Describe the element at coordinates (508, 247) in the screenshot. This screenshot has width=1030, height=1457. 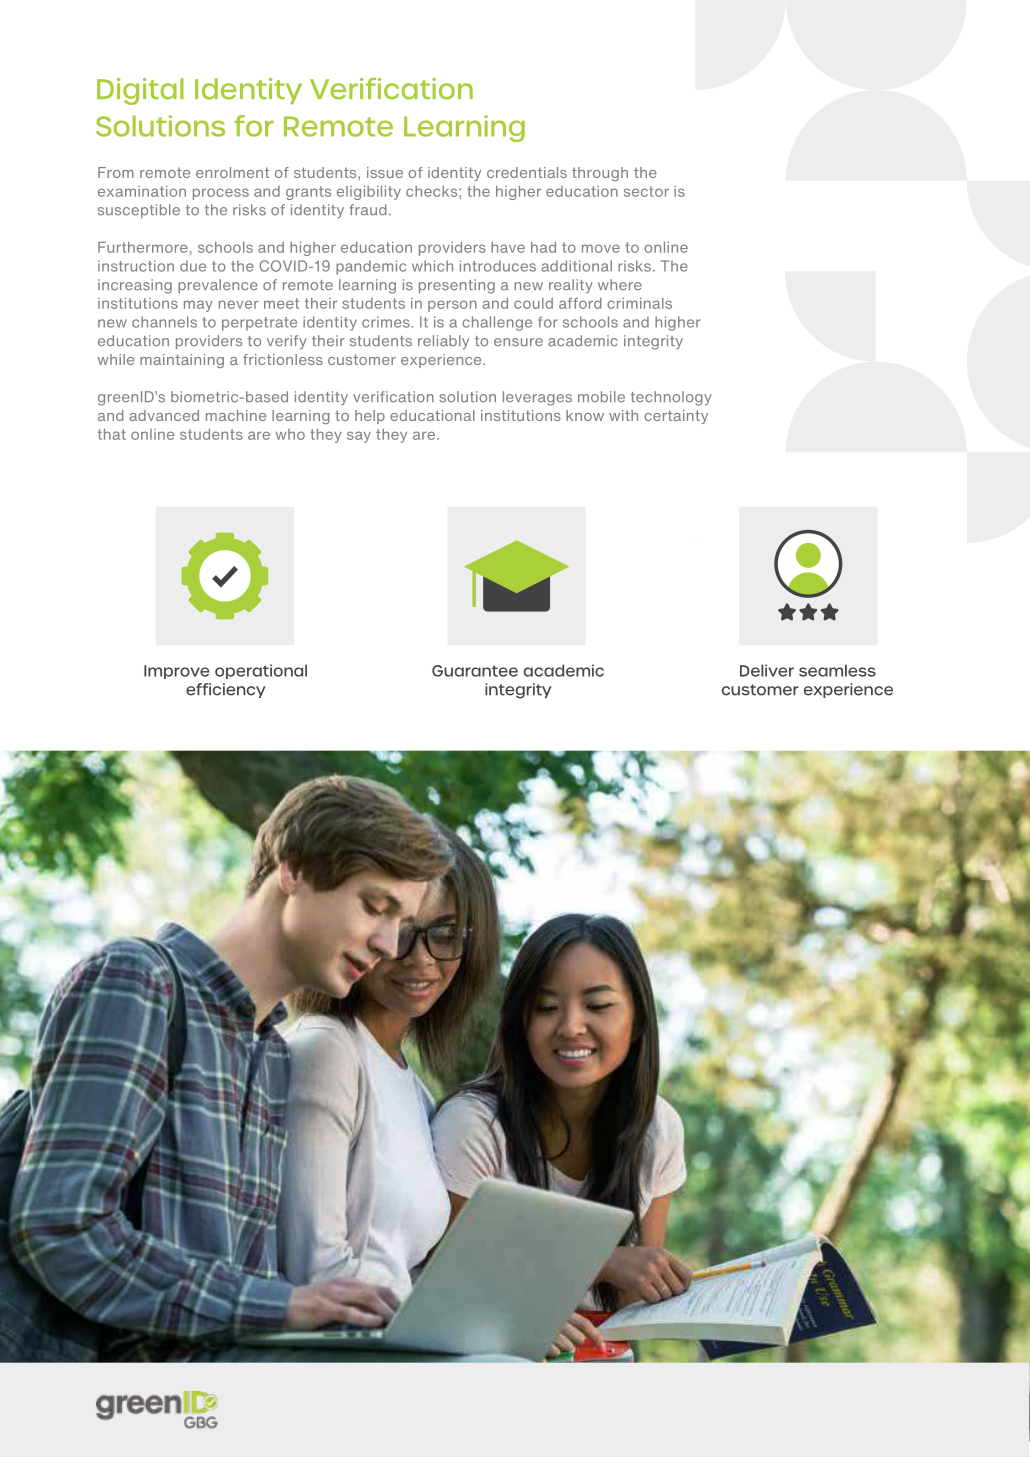
I see `have` at that location.
